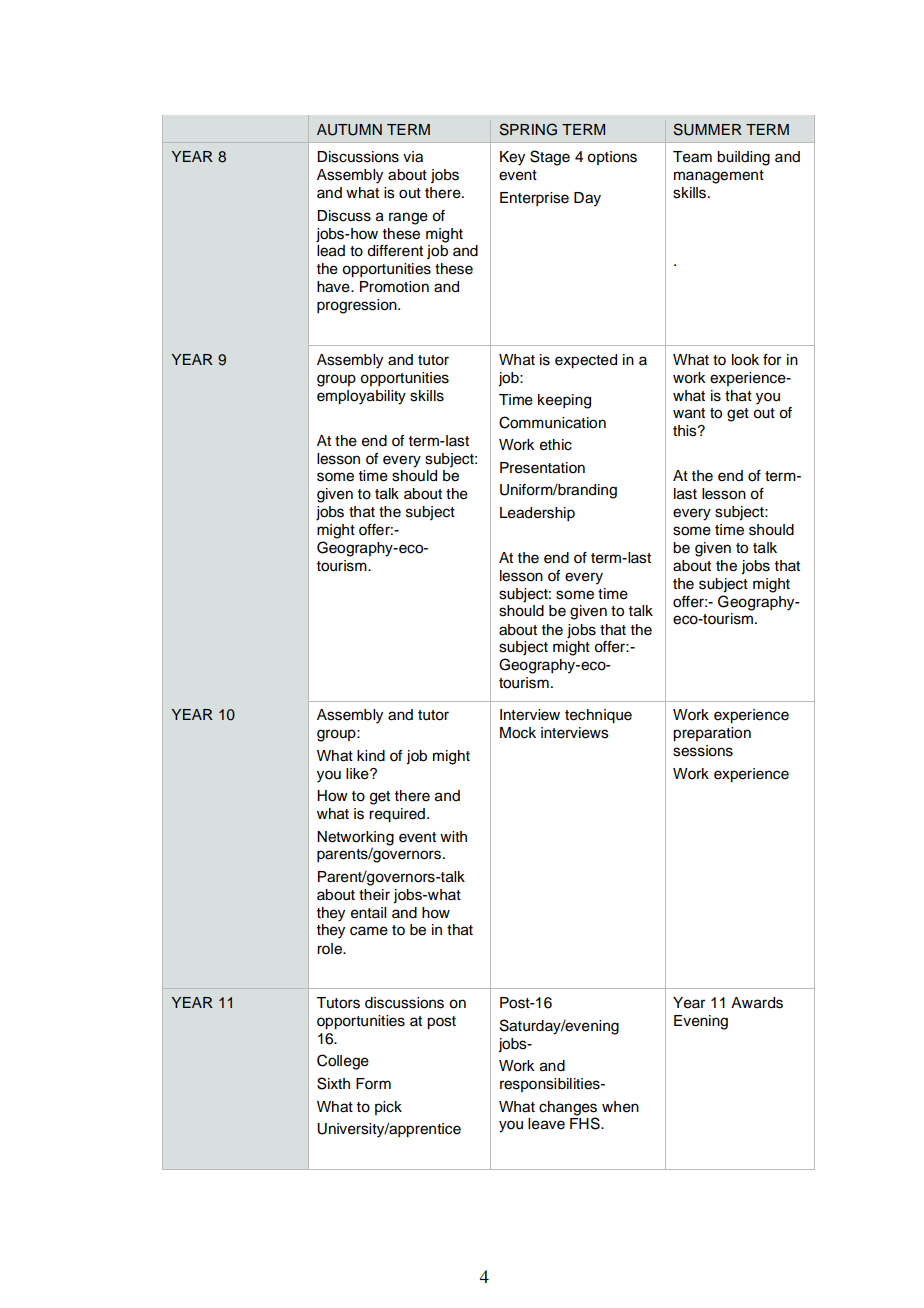 The width and height of the page is (924, 1308). I want to click on leave, so click(546, 1124).
